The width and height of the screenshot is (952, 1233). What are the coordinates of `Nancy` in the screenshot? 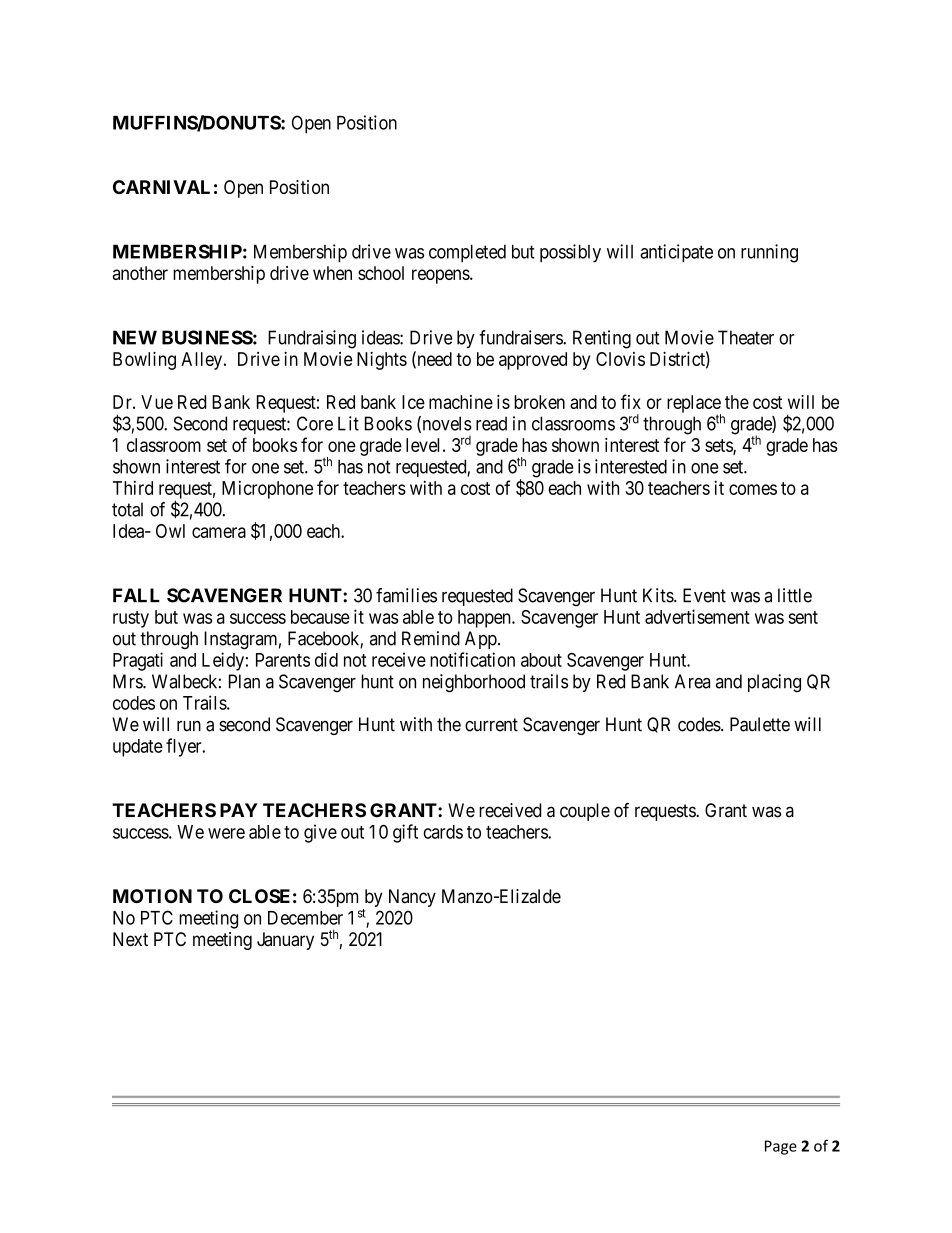 It's located at (412, 898).
